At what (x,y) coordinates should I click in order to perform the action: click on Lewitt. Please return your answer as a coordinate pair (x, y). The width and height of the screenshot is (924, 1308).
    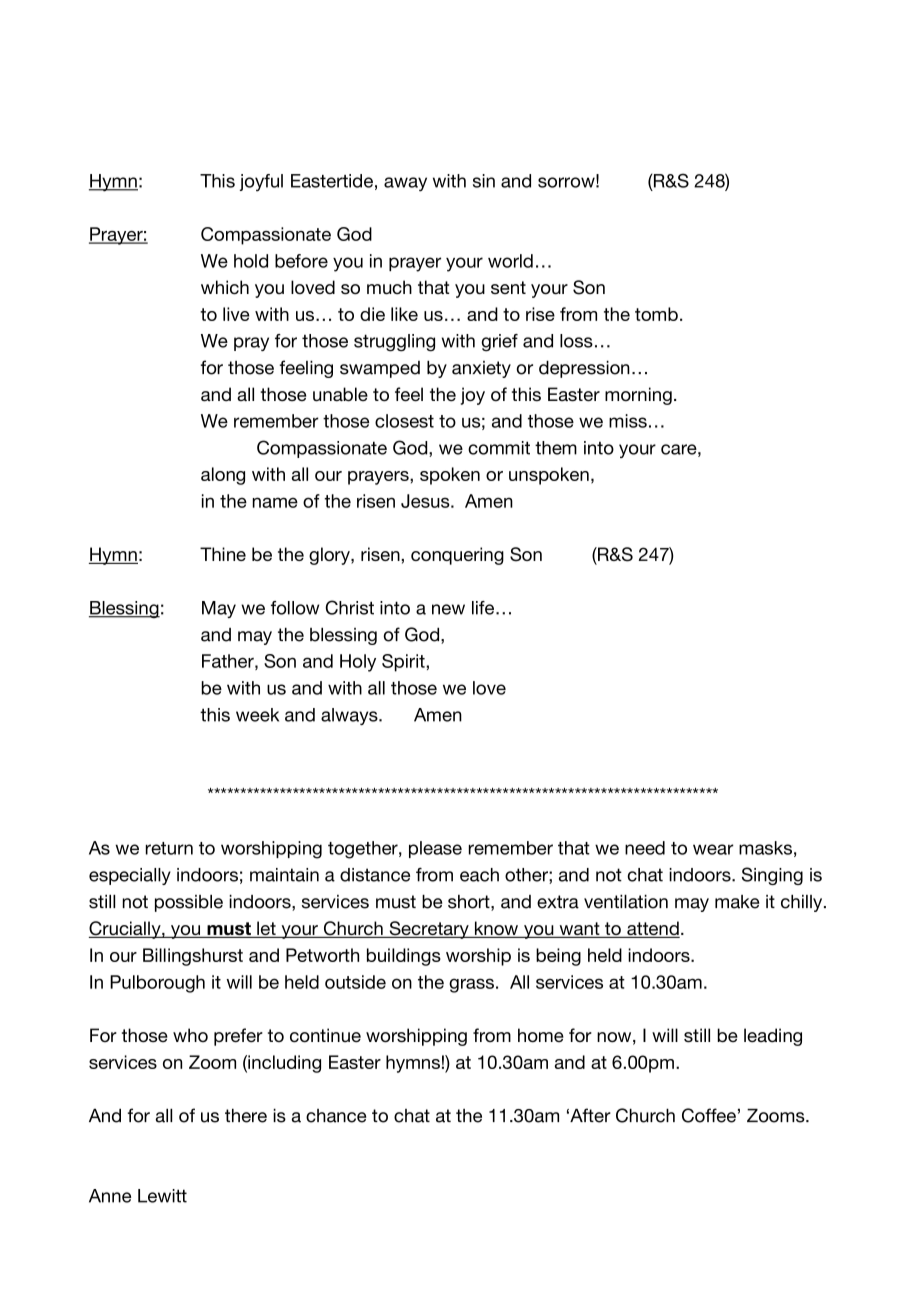
    Looking at the image, I should click on (162, 1196).
